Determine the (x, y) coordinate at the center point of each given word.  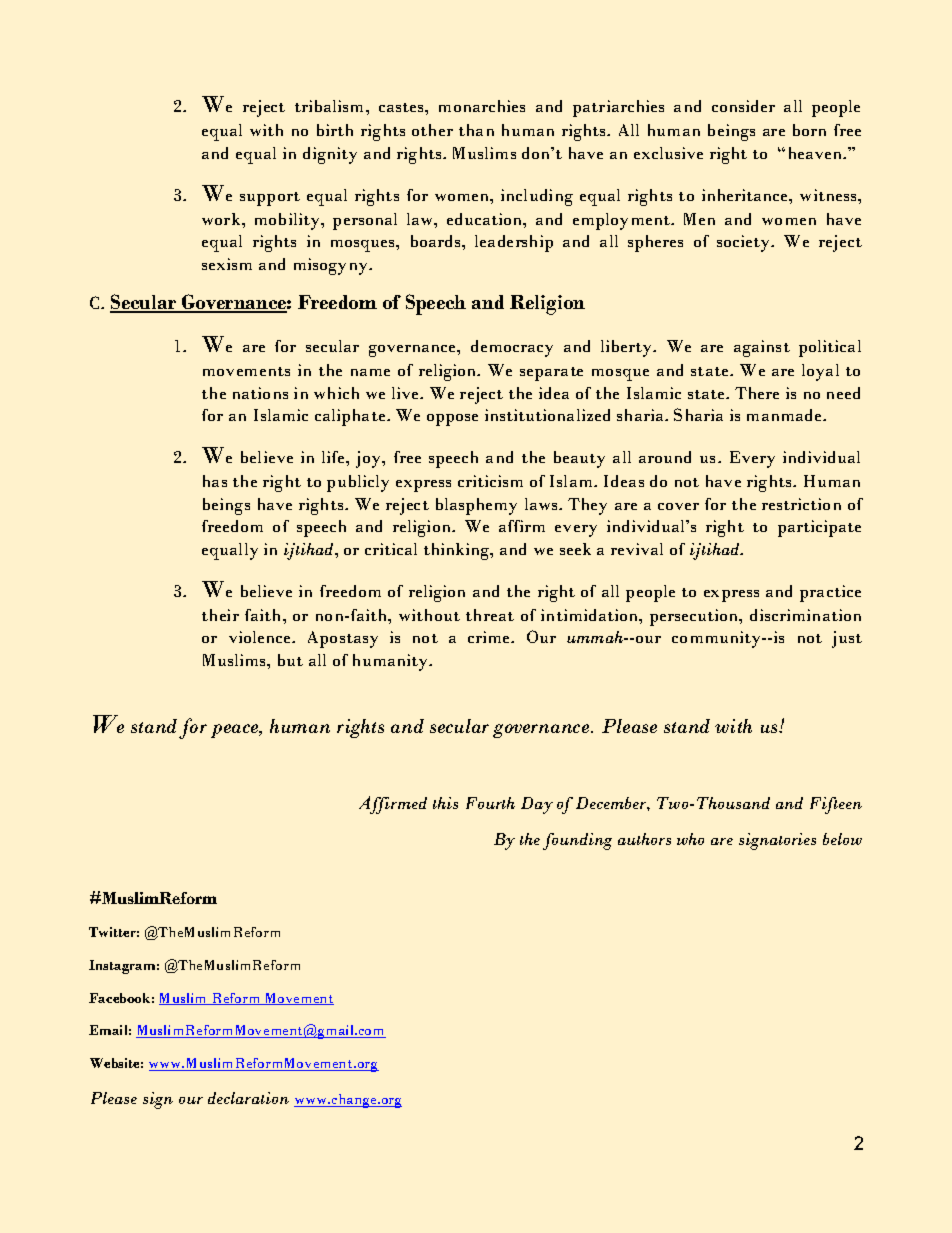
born (809, 130)
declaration (248, 1098)
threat (490, 615)
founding (577, 841)
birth (335, 130)
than (476, 130)
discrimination (805, 615)
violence (261, 637)
